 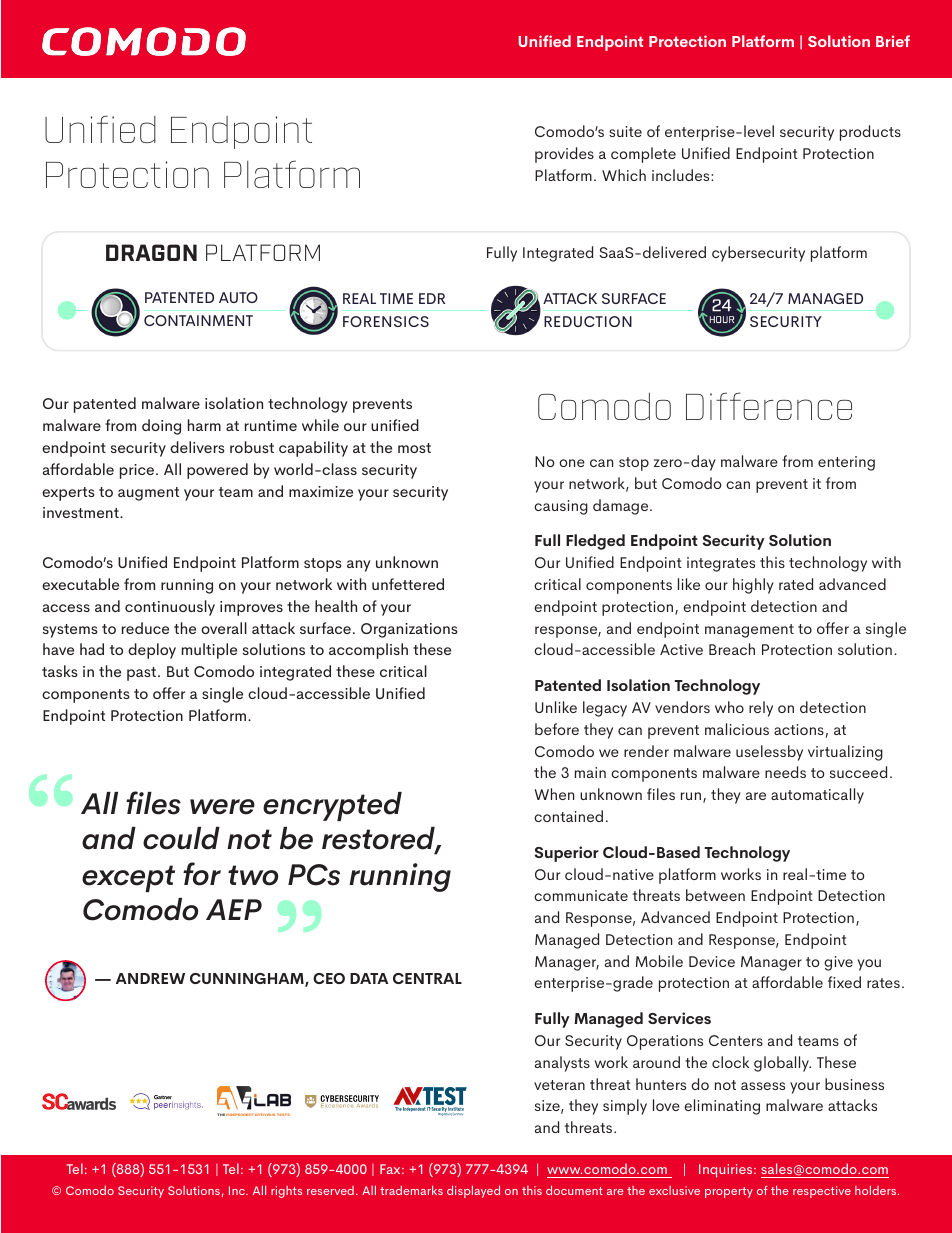 I want to click on Superior, so click(x=566, y=854).
